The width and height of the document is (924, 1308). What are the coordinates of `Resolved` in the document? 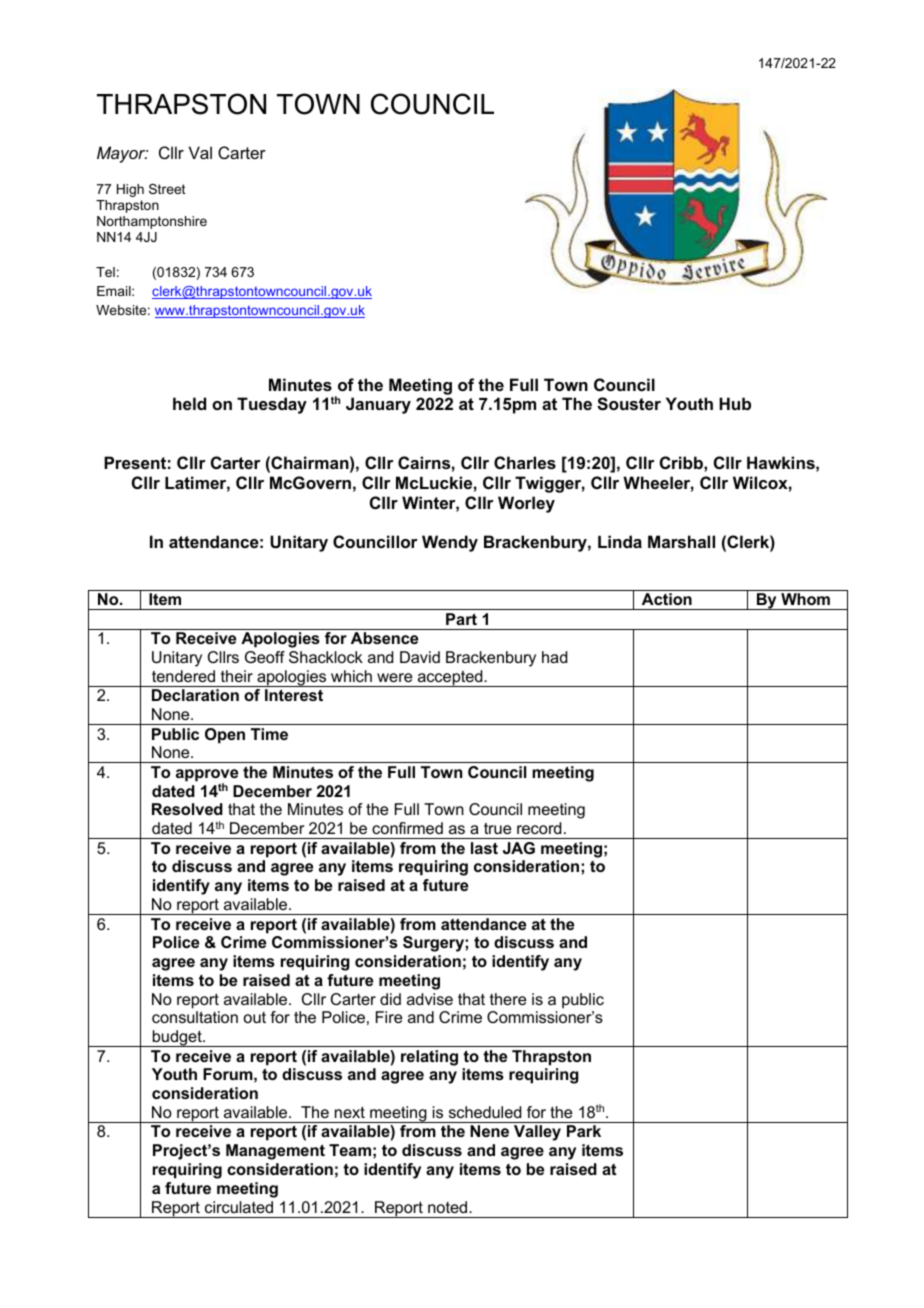 It's located at (187, 809).
